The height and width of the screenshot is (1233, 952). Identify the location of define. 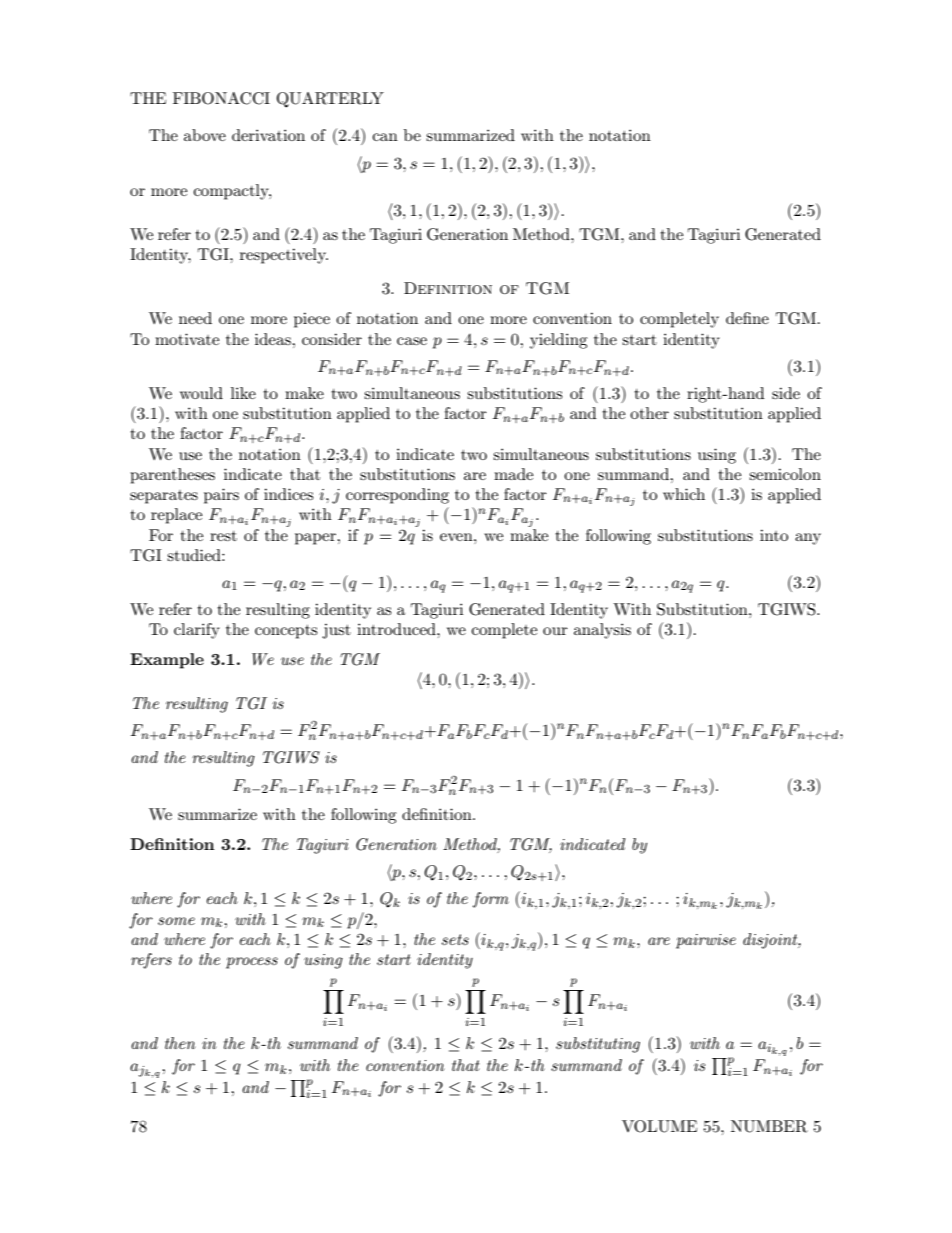
(747, 318).
